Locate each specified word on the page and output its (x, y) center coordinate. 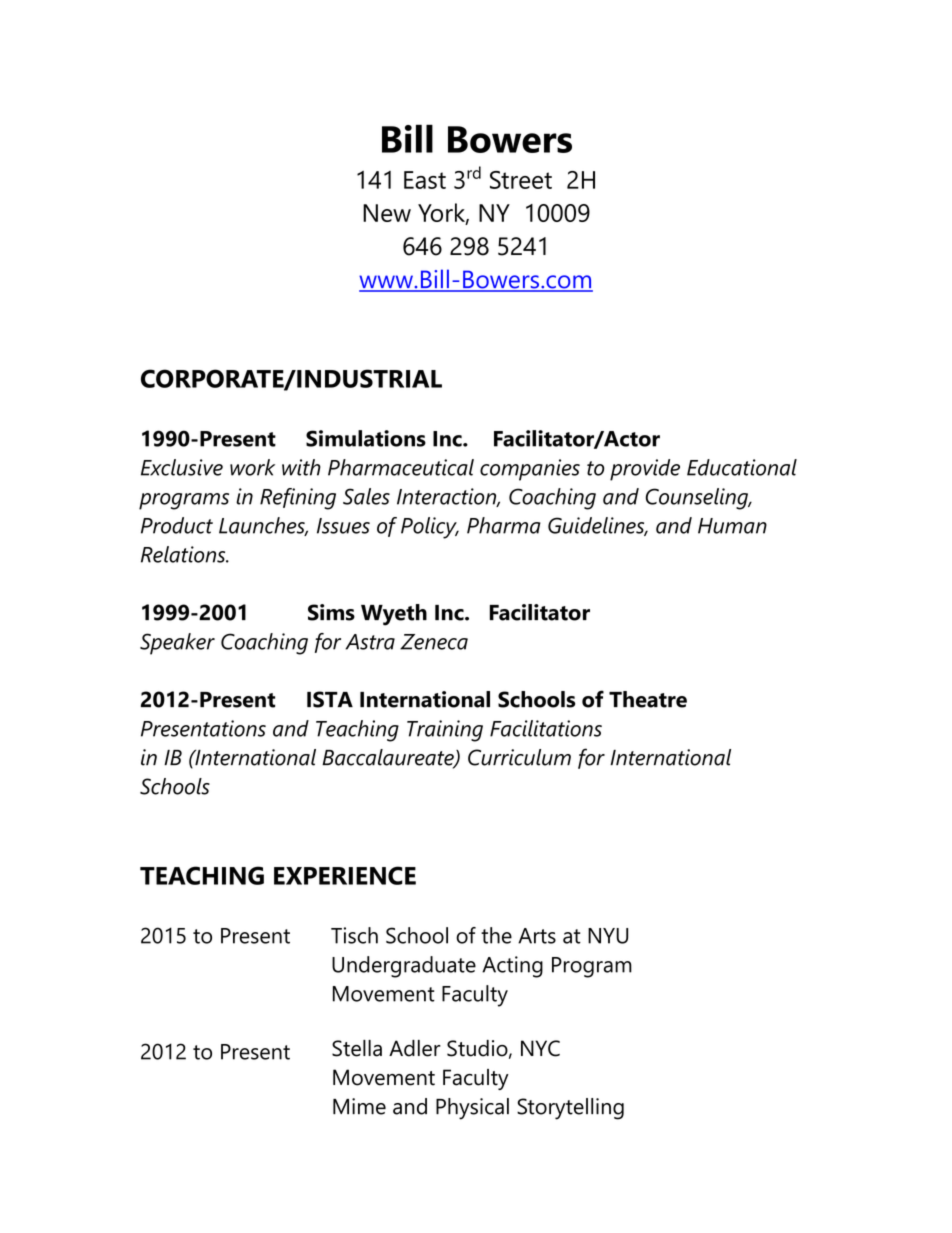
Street (521, 180)
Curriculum (519, 757)
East (425, 180)
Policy (430, 528)
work (252, 467)
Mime (359, 1106)
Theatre (648, 699)
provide (645, 470)
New (387, 213)
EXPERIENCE (345, 875)
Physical (472, 1109)
